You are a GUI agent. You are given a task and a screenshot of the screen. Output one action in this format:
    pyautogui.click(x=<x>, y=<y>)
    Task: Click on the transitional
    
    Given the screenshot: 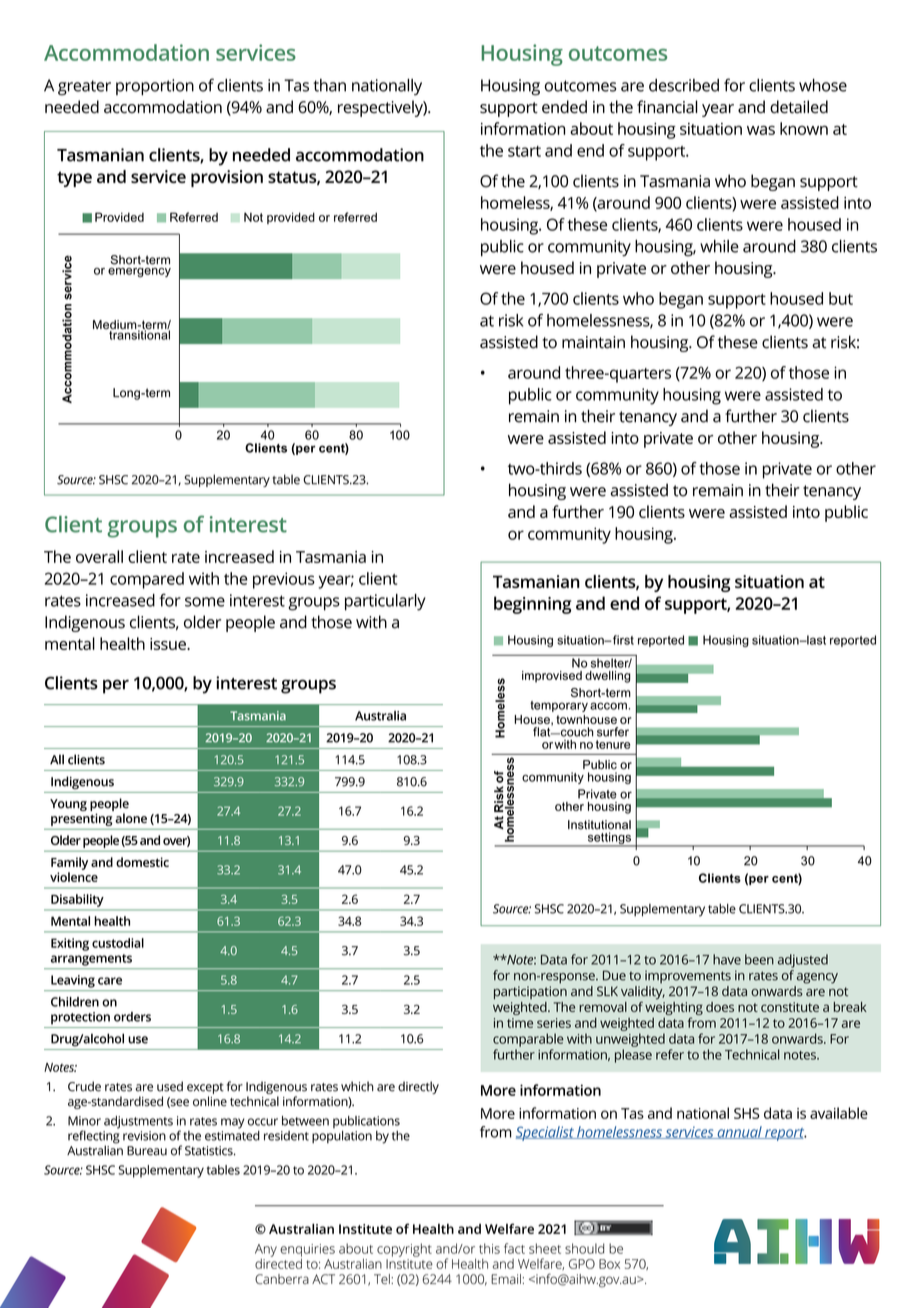 What is the action you would take?
    pyautogui.click(x=138, y=334)
